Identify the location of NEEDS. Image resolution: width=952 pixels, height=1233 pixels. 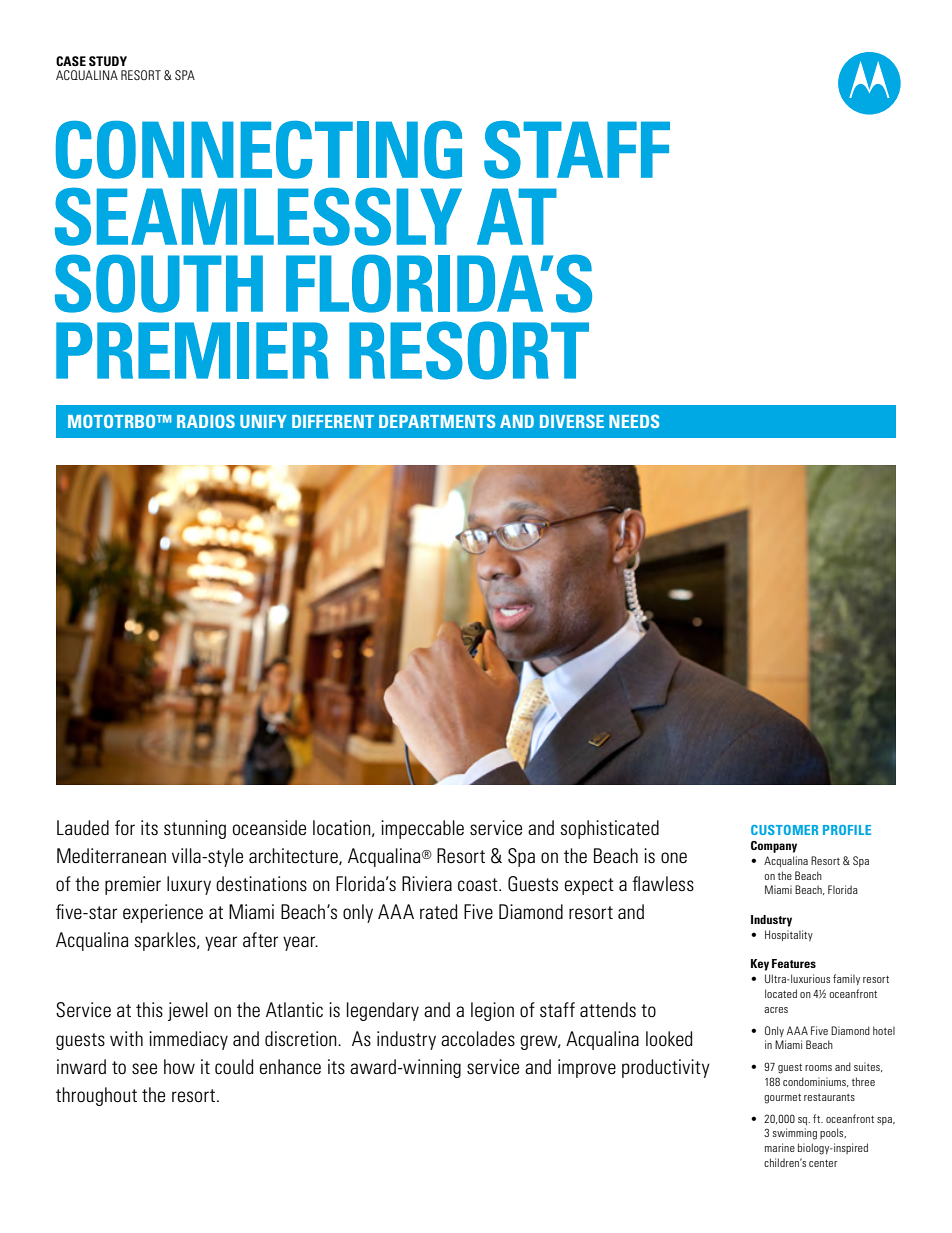
(634, 421).
